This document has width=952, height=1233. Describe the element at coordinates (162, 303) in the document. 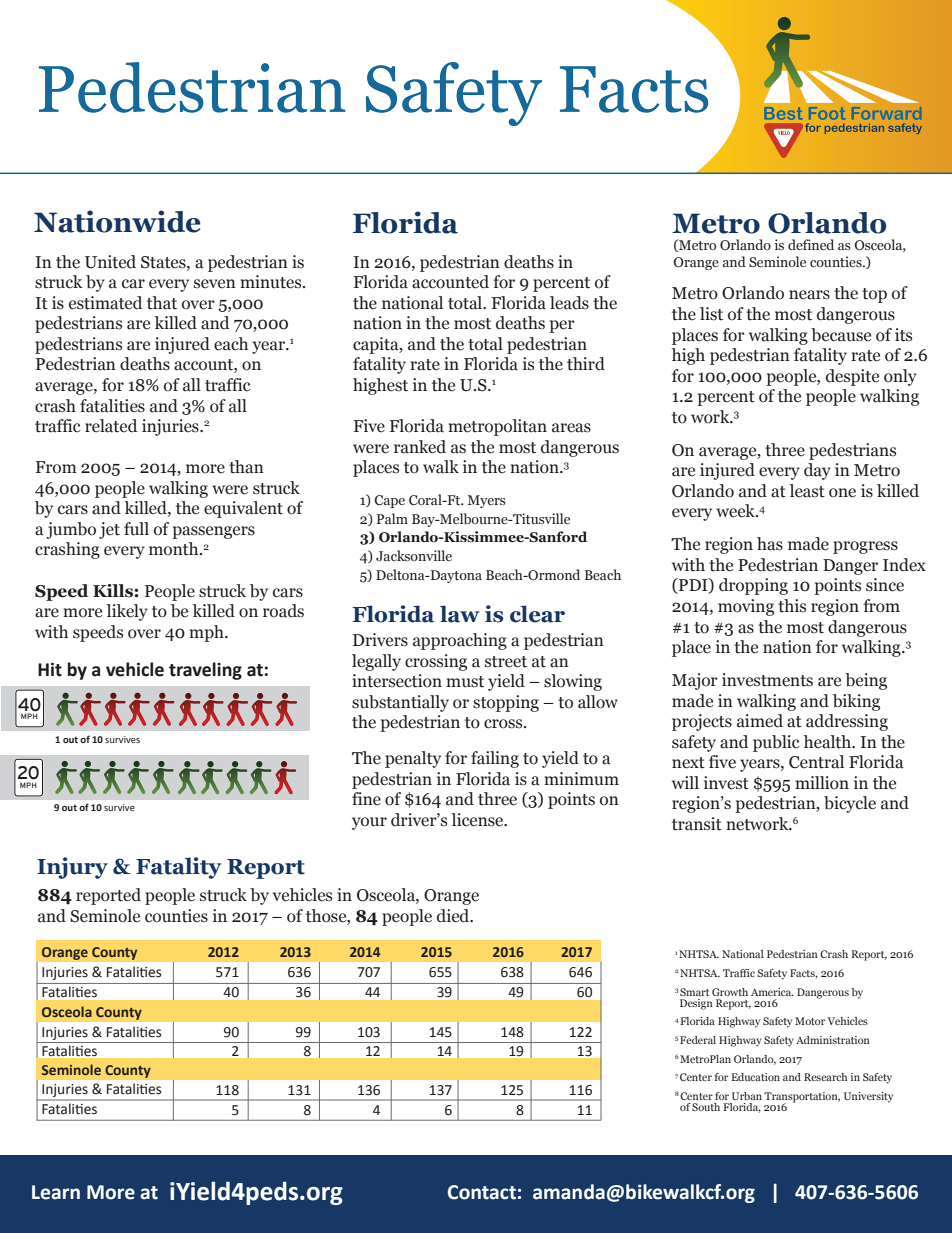

I see `that` at that location.
